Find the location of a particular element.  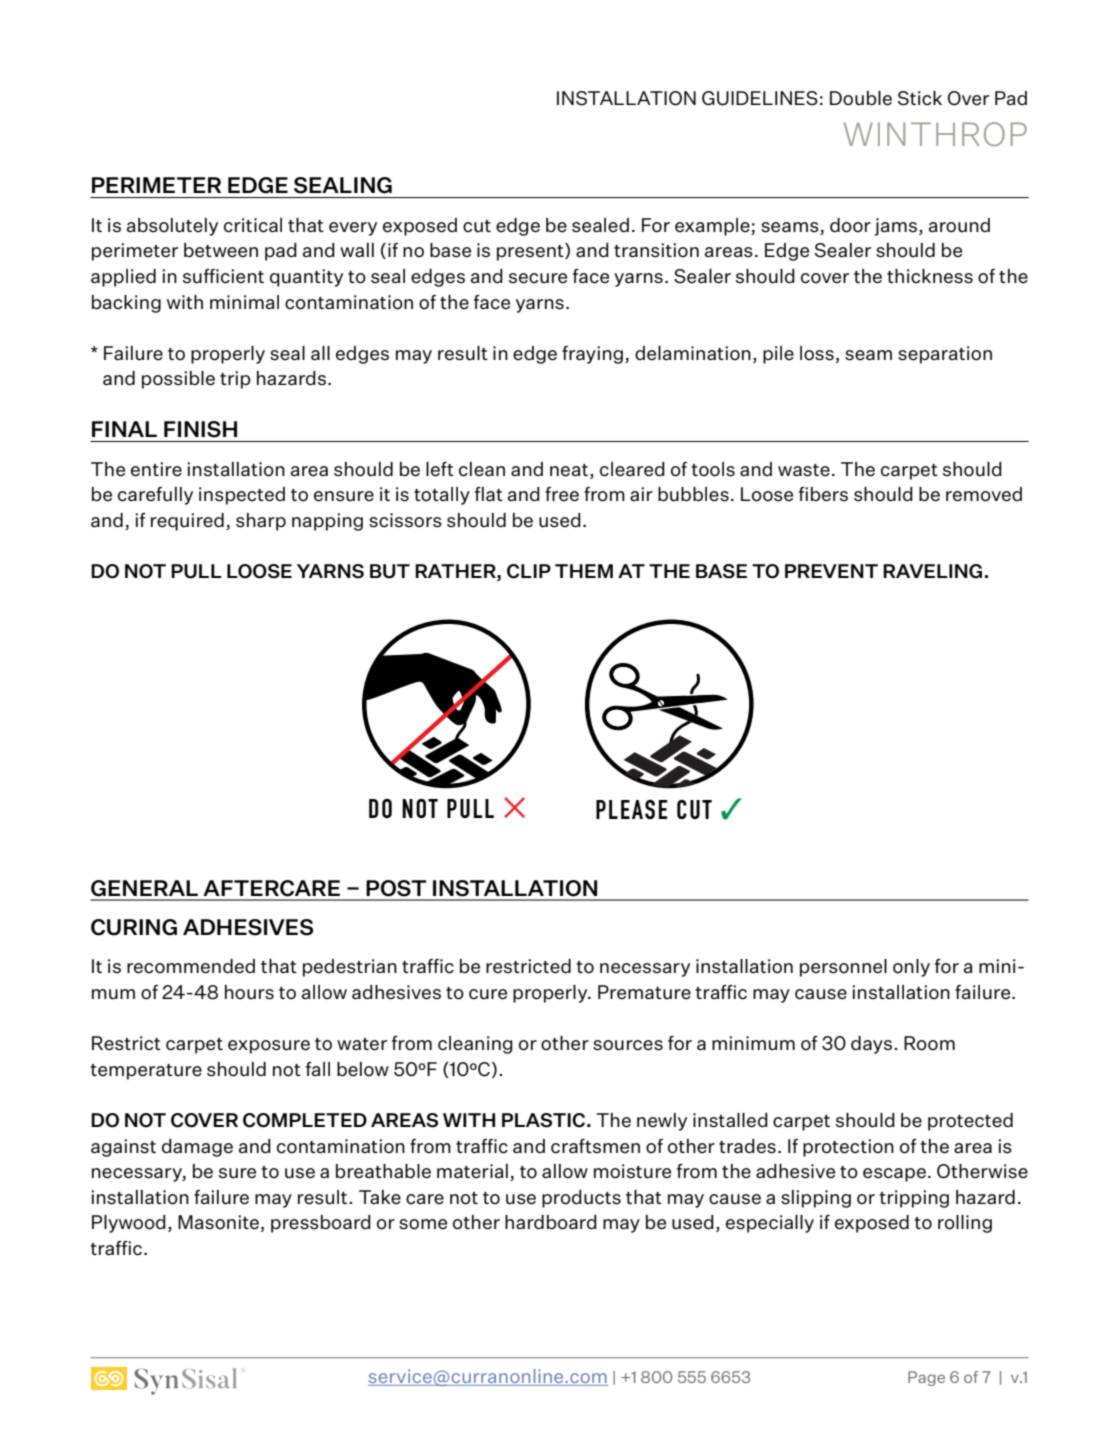

present is located at coordinates (531, 252).
